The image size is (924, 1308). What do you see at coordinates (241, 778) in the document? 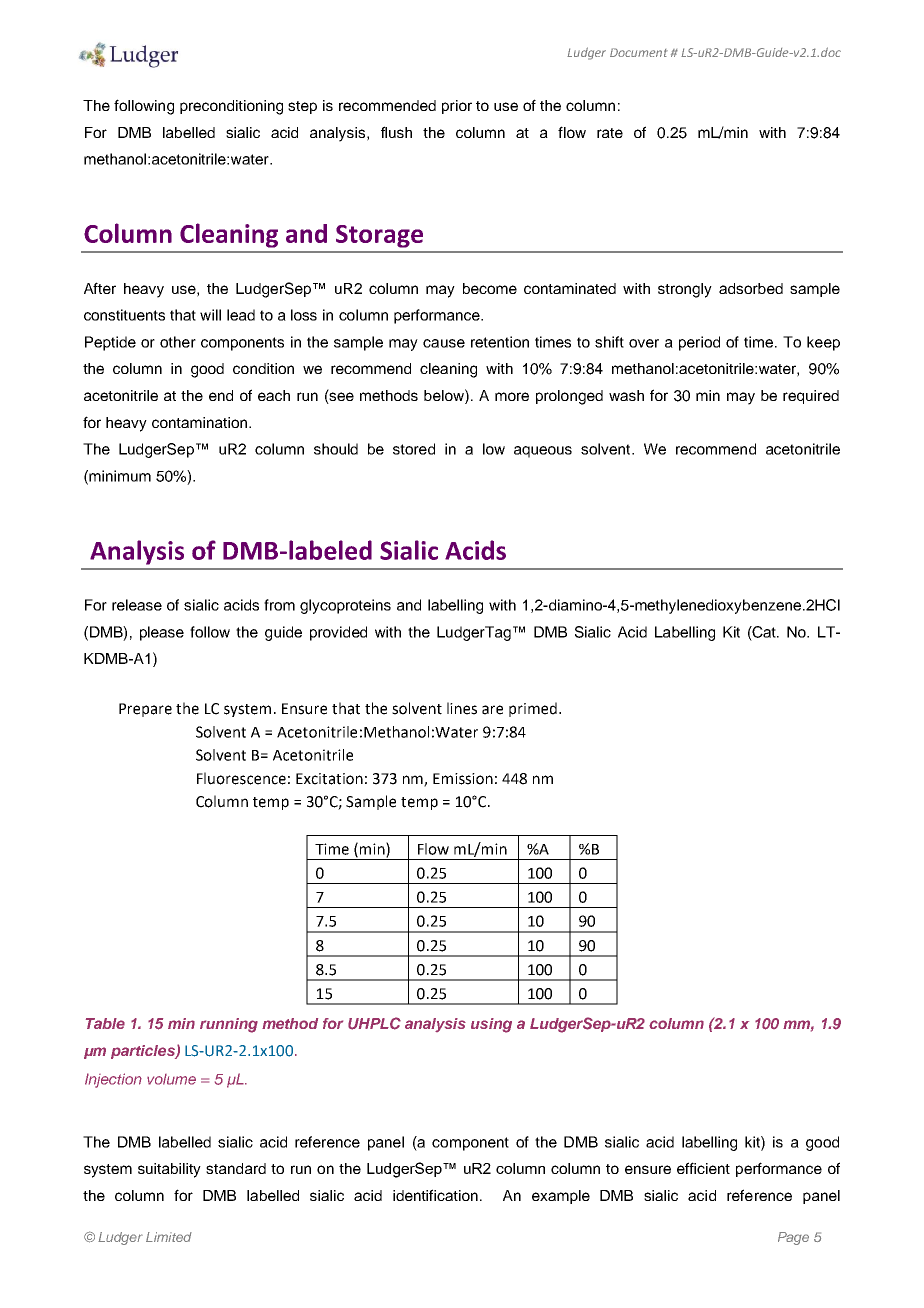
I see `Fluorescence` at bounding box center [241, 778].
